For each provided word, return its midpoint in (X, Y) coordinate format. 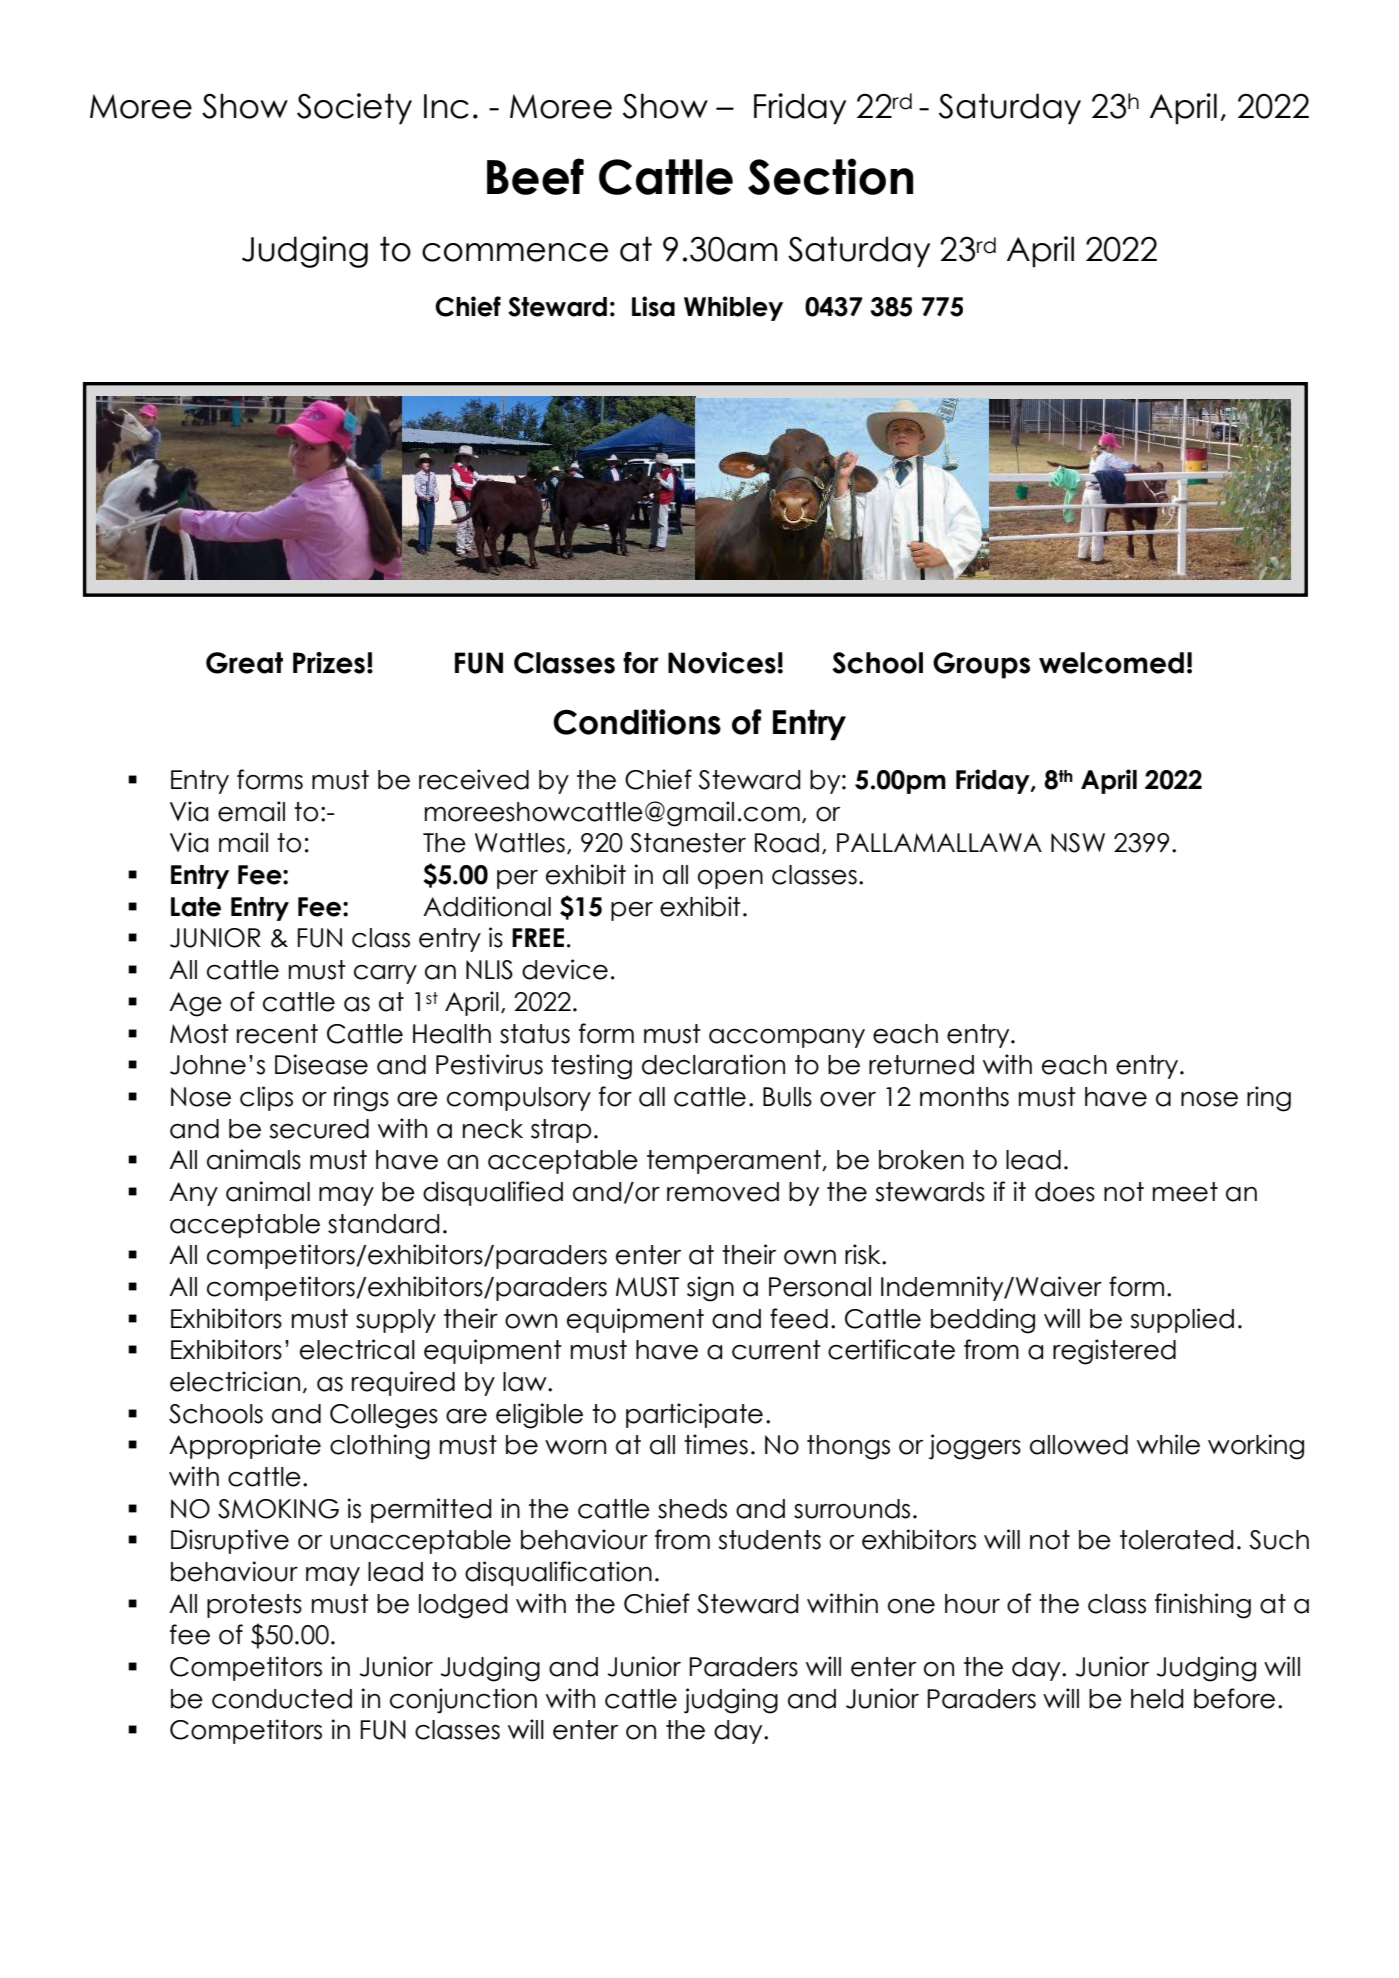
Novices (722, 663)
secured (319, 1129)
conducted (282, 1699)
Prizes (329, 663)
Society (354, 109)
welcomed (1111, 663)
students (769, 1540)
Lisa (653, 306)
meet (1185, 1192)
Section (830, 176)
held (1157, 1699)
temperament (735, 1162)
